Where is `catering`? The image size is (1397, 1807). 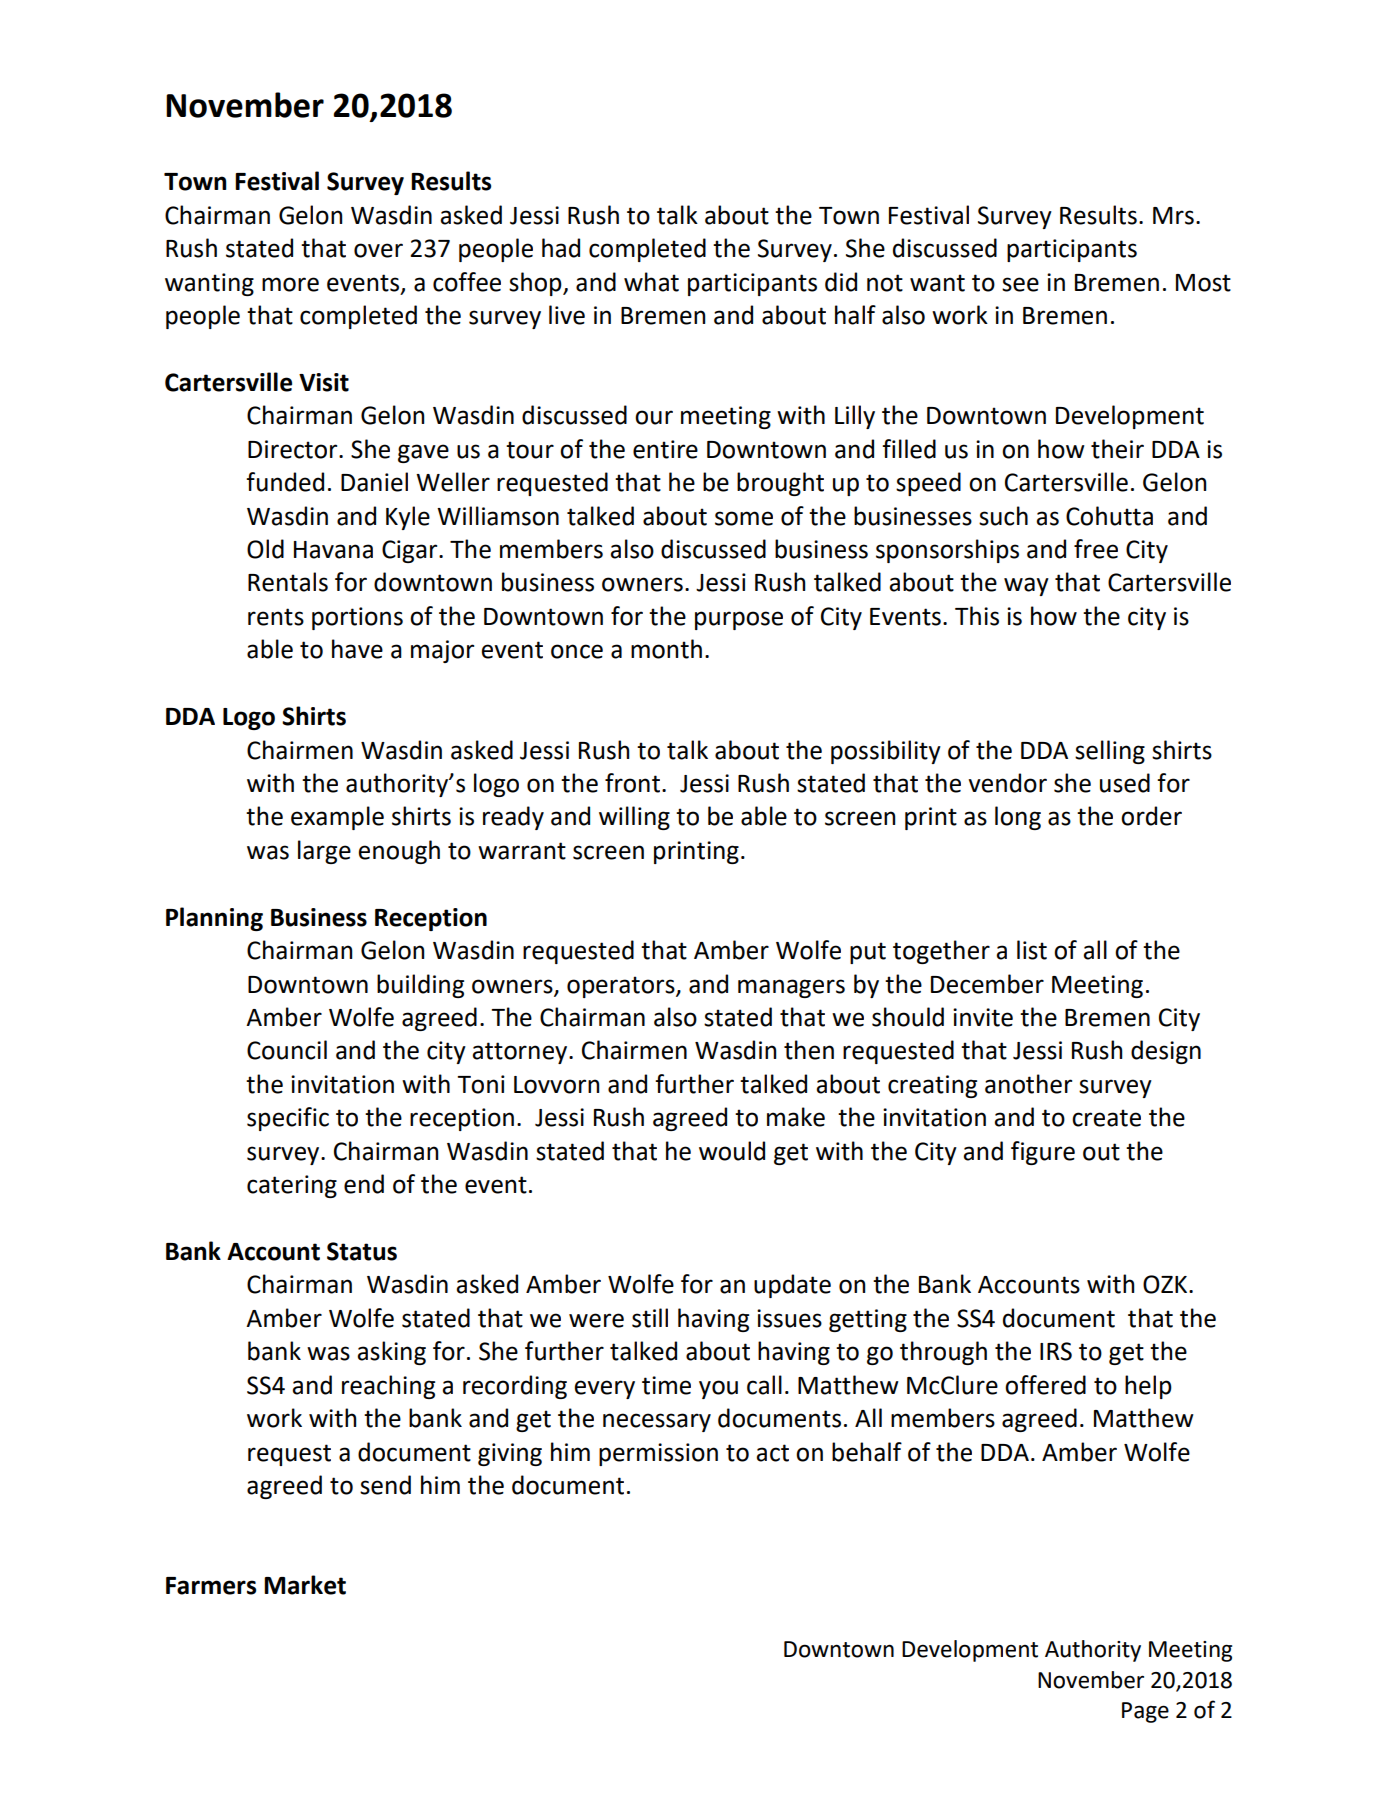
catering is located at coordinates (292, 1186).
